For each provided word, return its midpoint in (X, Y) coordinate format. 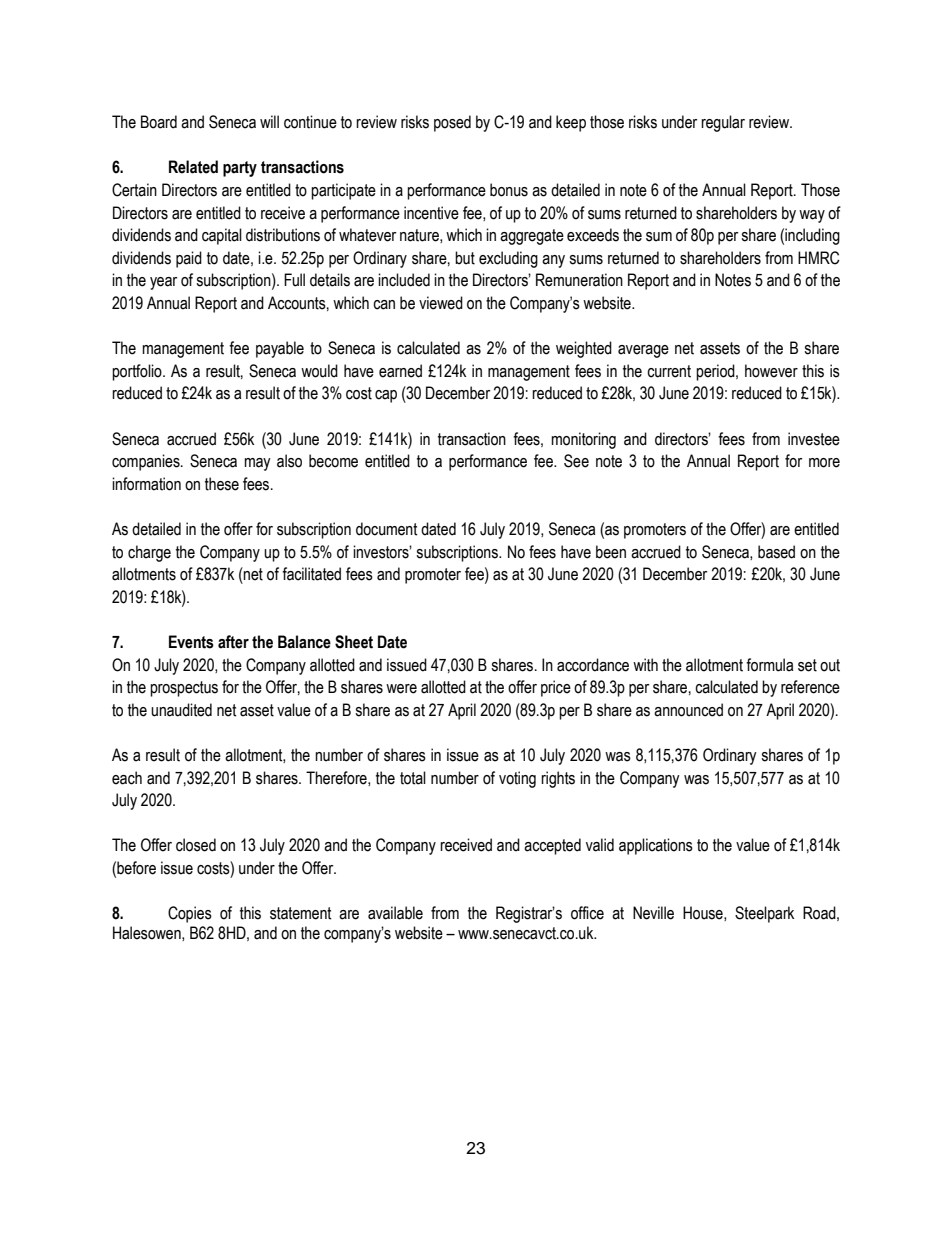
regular (723, 123)
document (387, 529)
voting (517, 779)
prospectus (184, 689)
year (163, 283)
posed (452, 123)
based (776, 552)
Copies (190, 914)
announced (688, 710)
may (257, 464)
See (576, 461)
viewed (441, 303)
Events (191, 642)
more (824, 463)
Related (193, 167)
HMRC (819, 258)
